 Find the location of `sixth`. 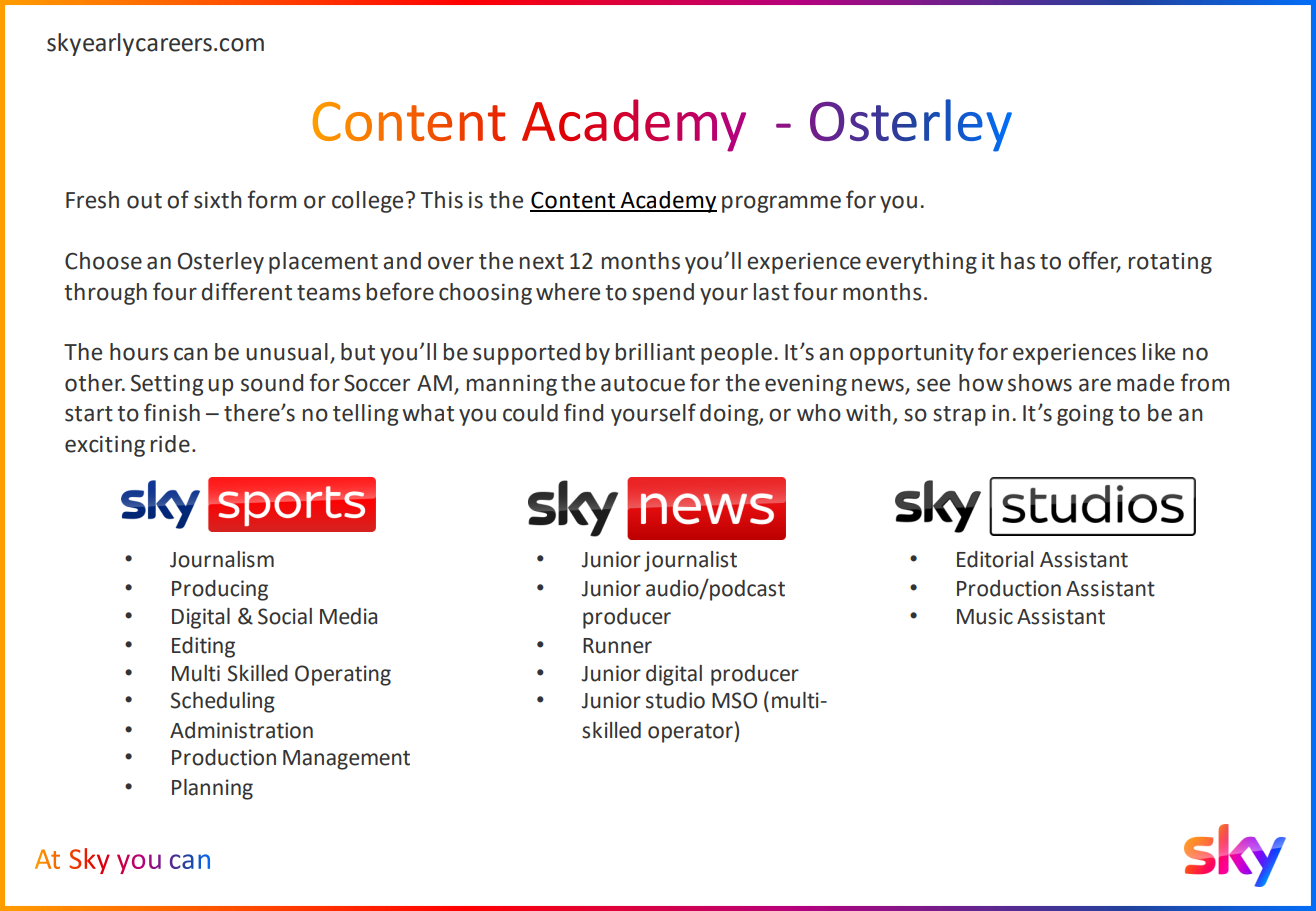

sixth is located at coordinates (218, 200).
